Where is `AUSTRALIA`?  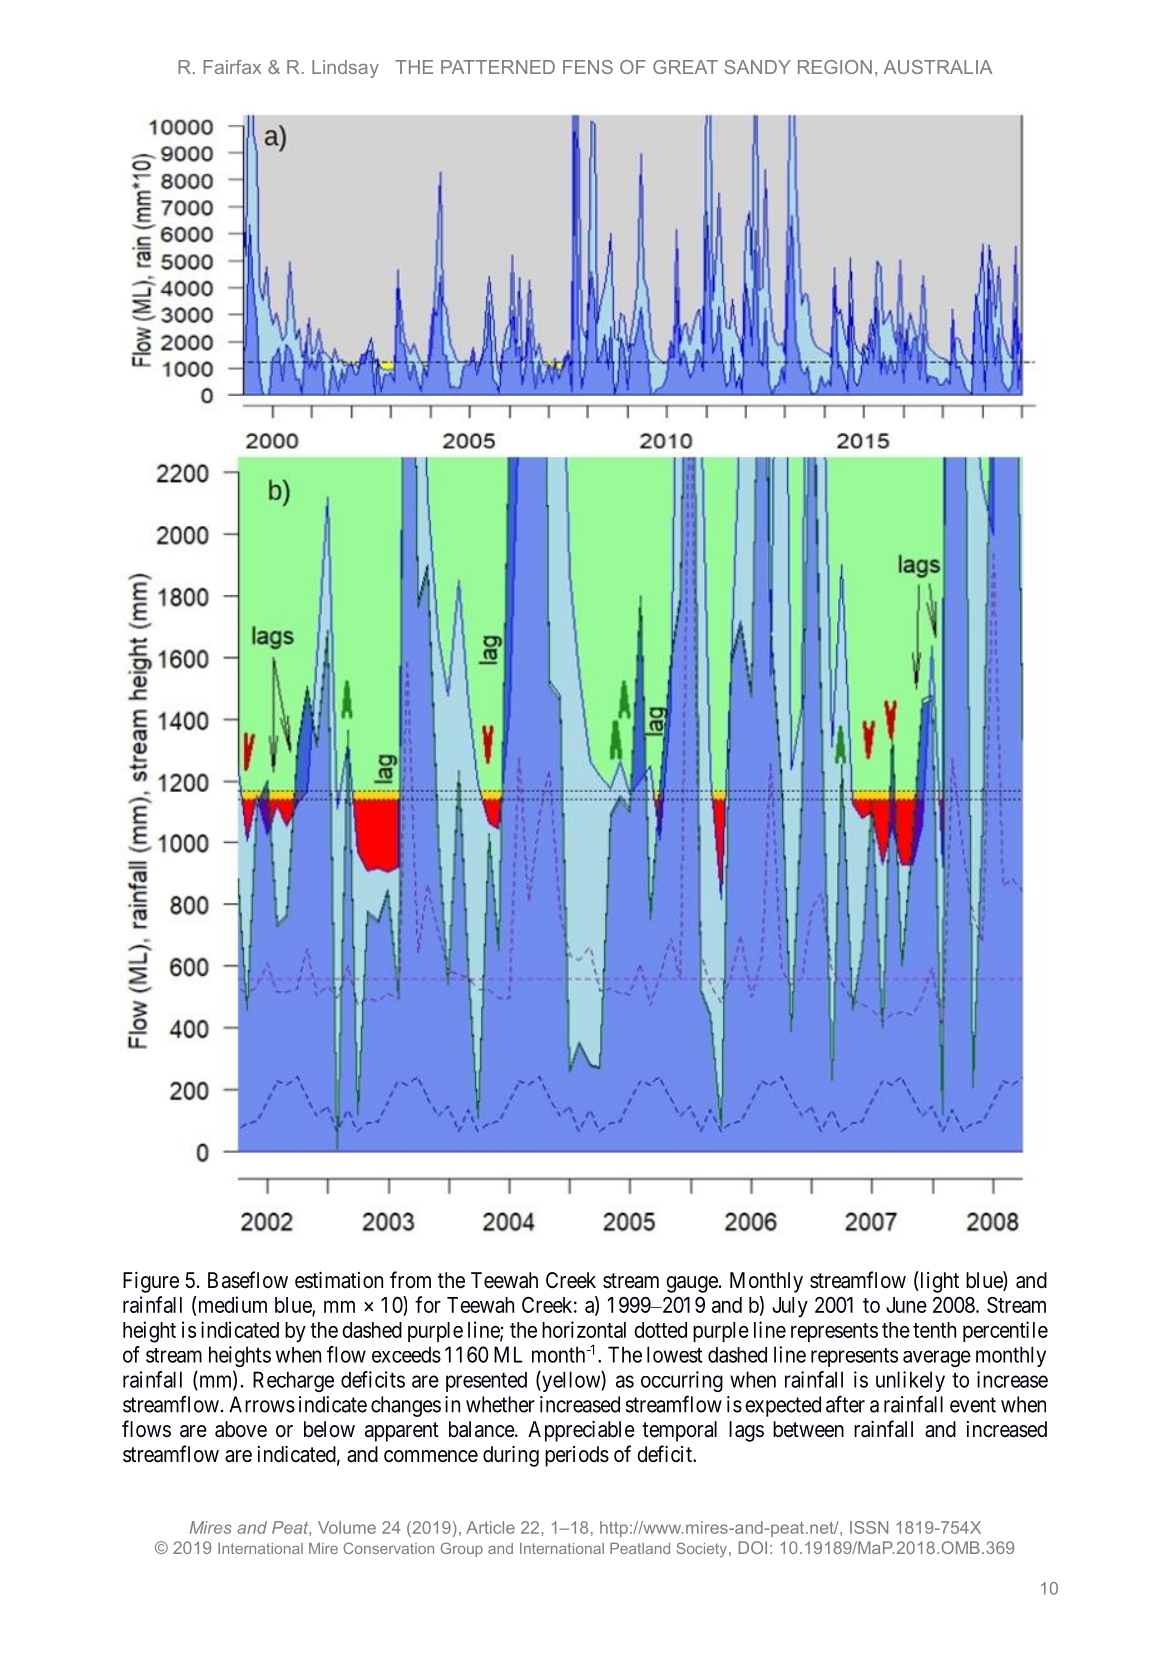 AUSTRALIA is located at coordinates (938, 67).
